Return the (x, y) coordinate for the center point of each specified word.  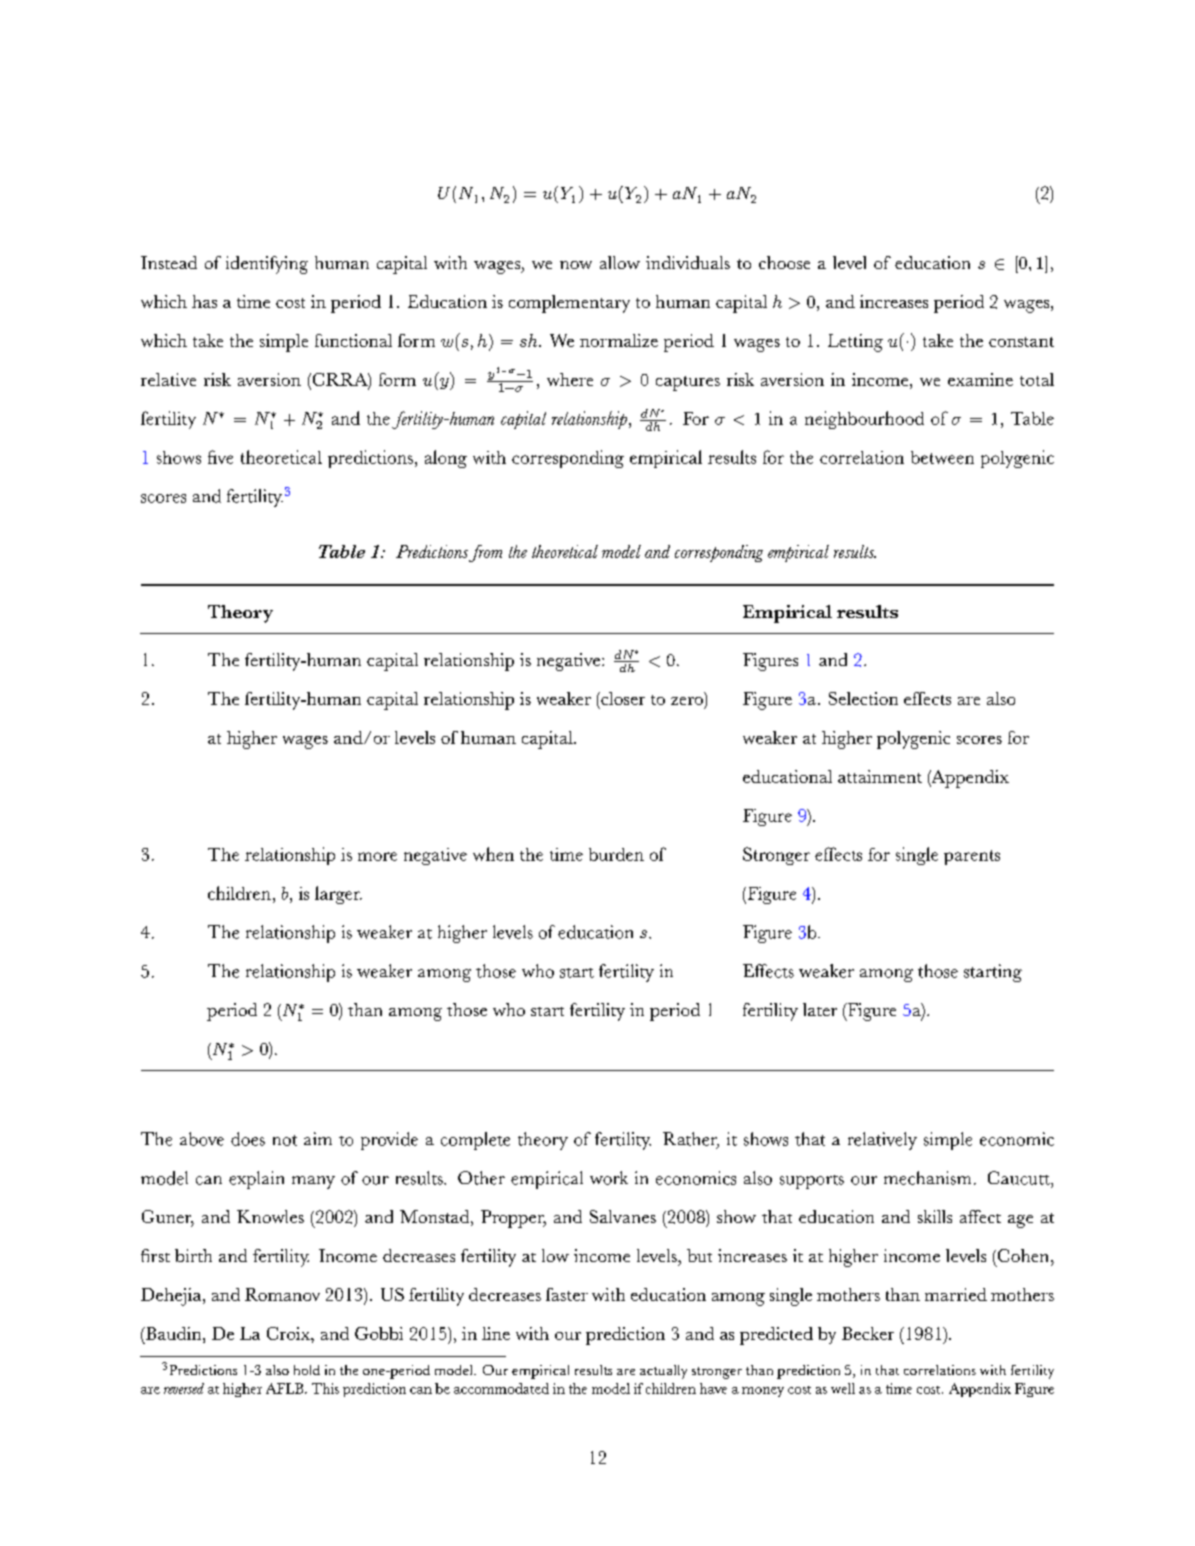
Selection (863, 698)
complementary (569, 304)
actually (663, 1372)
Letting (855, 343)
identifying (267, 265)
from (485, 553)
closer (622, 698)
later (820, 1009)
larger (338, 895)
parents (972, 857)
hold (307, 1370)
